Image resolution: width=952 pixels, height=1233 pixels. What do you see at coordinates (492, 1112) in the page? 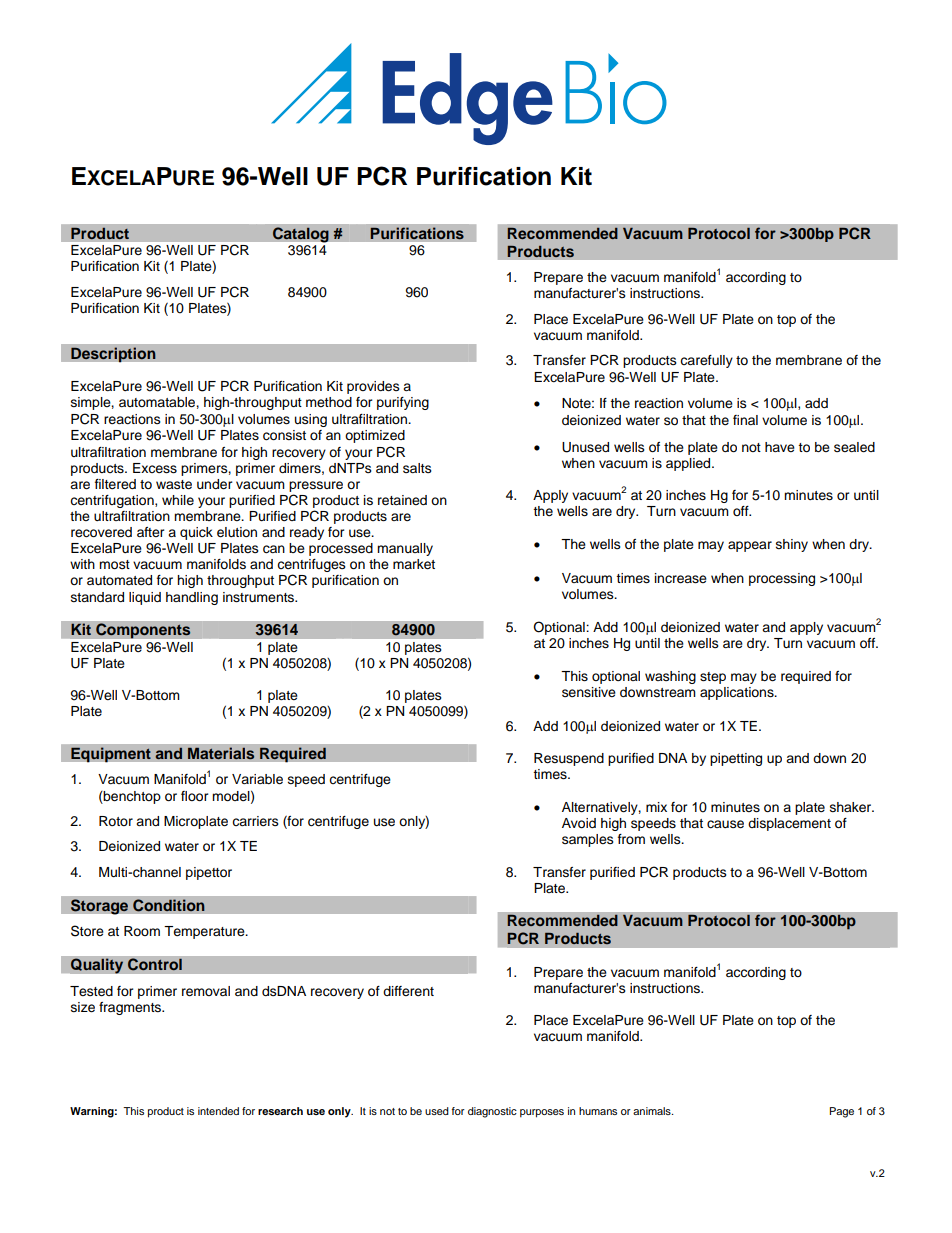
I see `diagnostic` at bounding box center [492, 1112].
